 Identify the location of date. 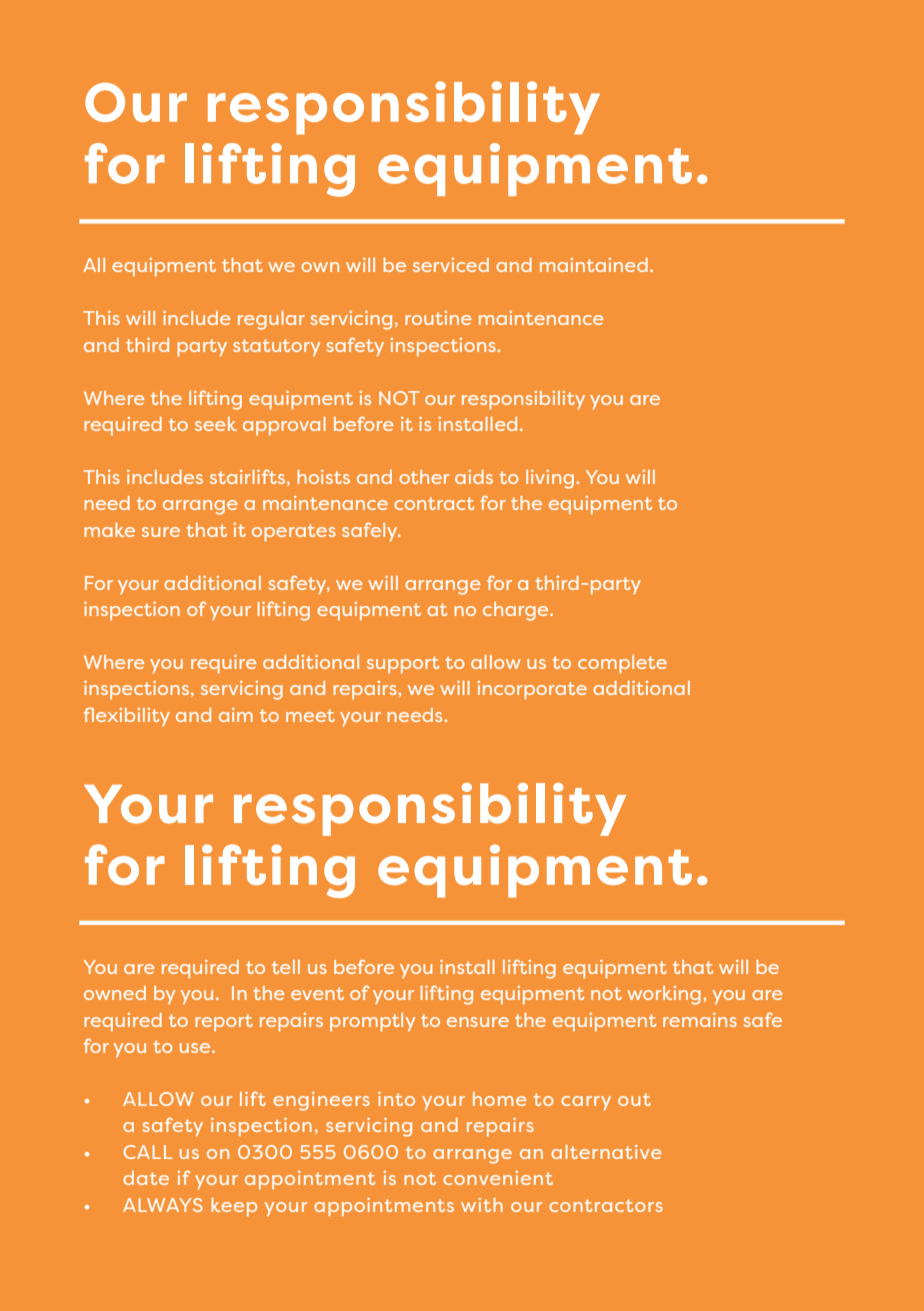
(146, 1178).
